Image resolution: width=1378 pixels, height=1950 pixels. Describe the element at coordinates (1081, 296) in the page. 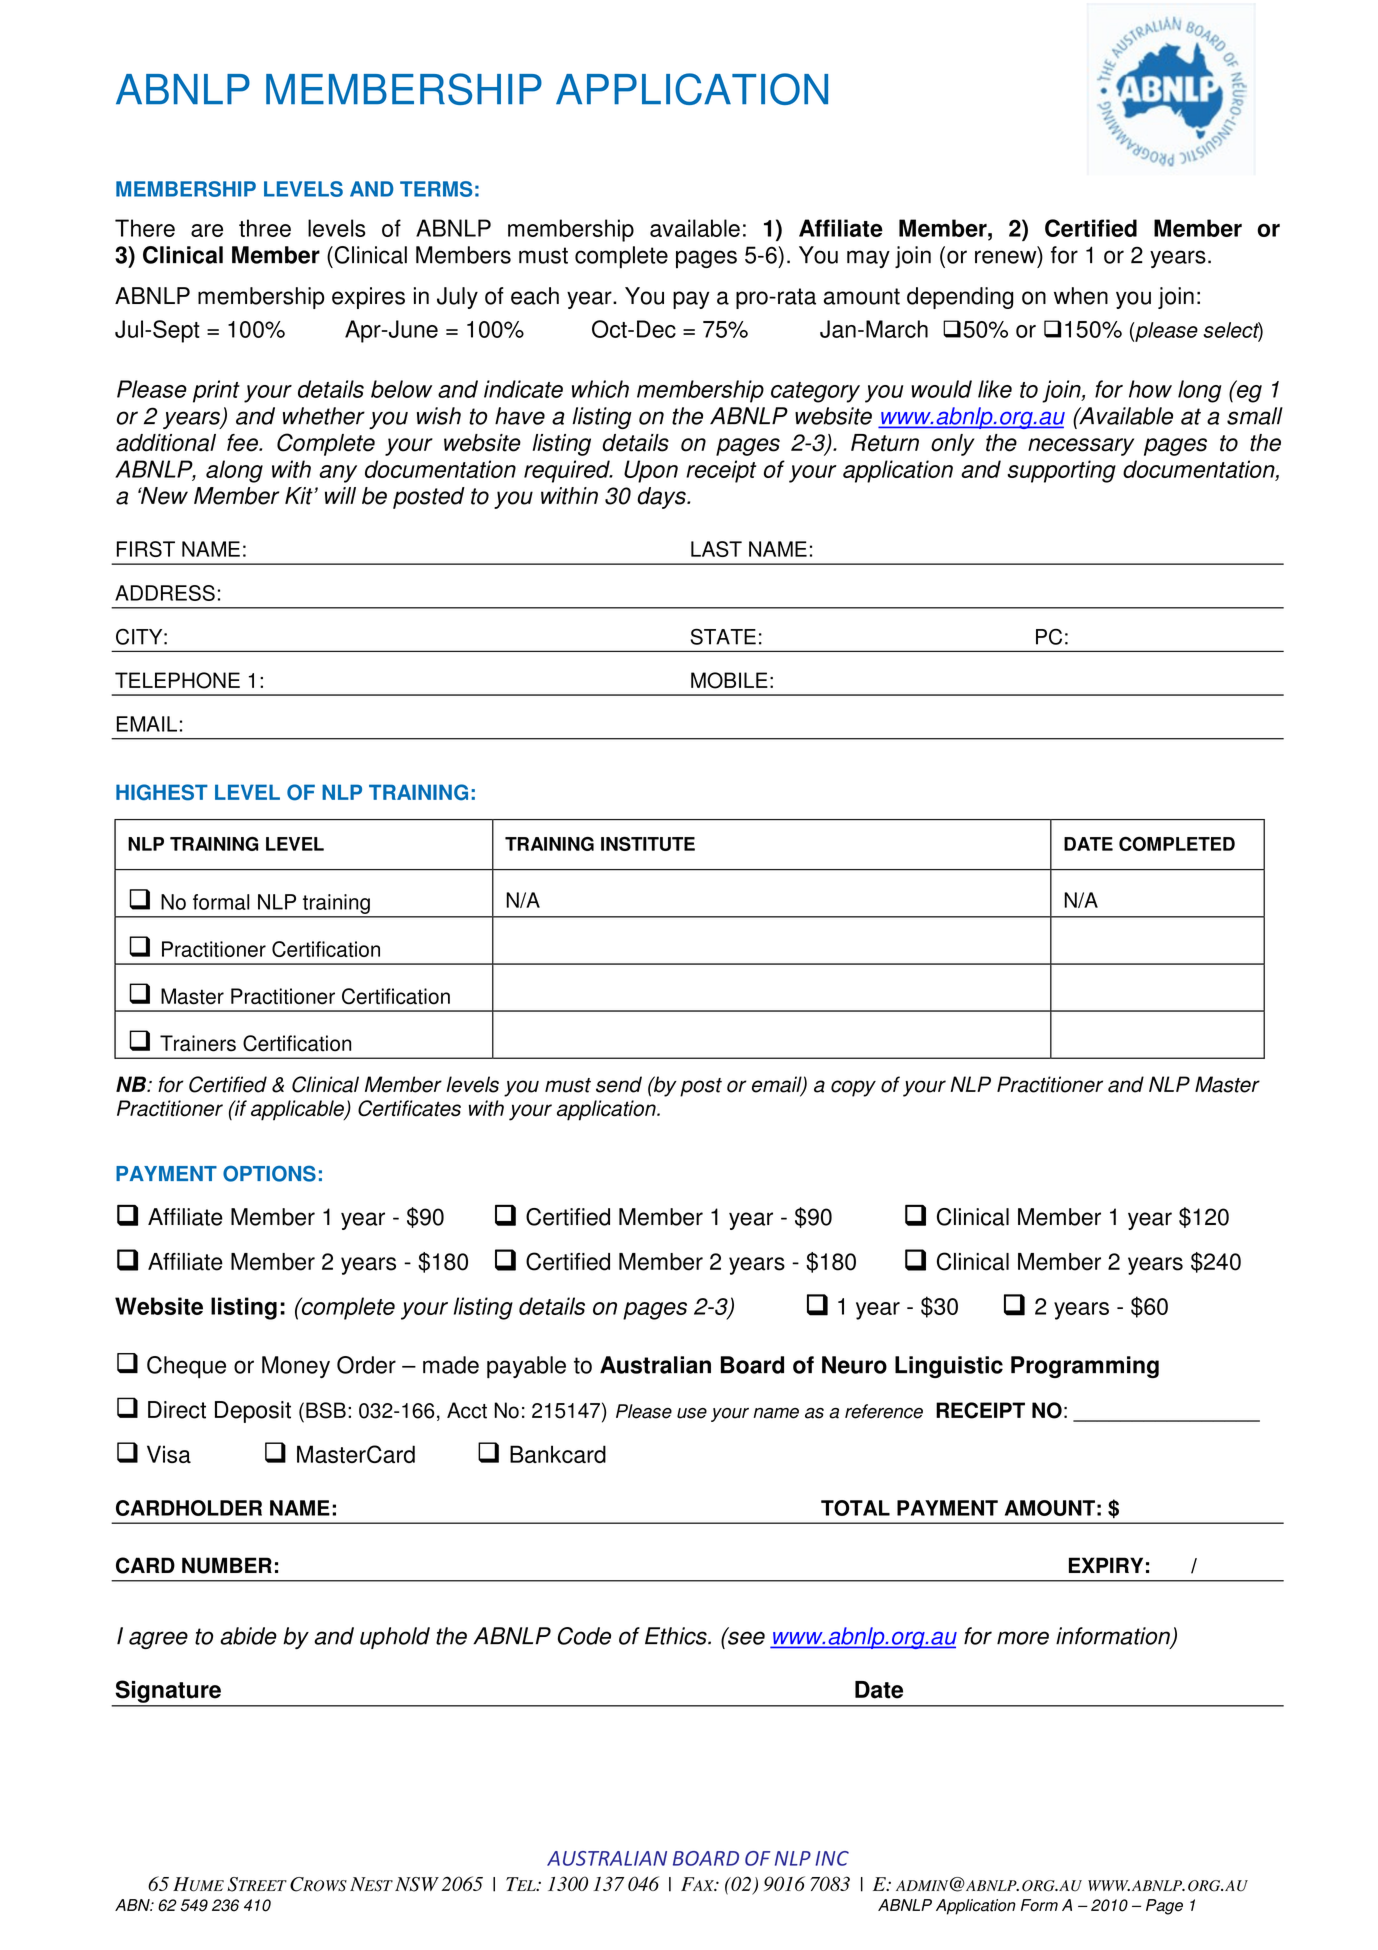

I see `when` at that location.
